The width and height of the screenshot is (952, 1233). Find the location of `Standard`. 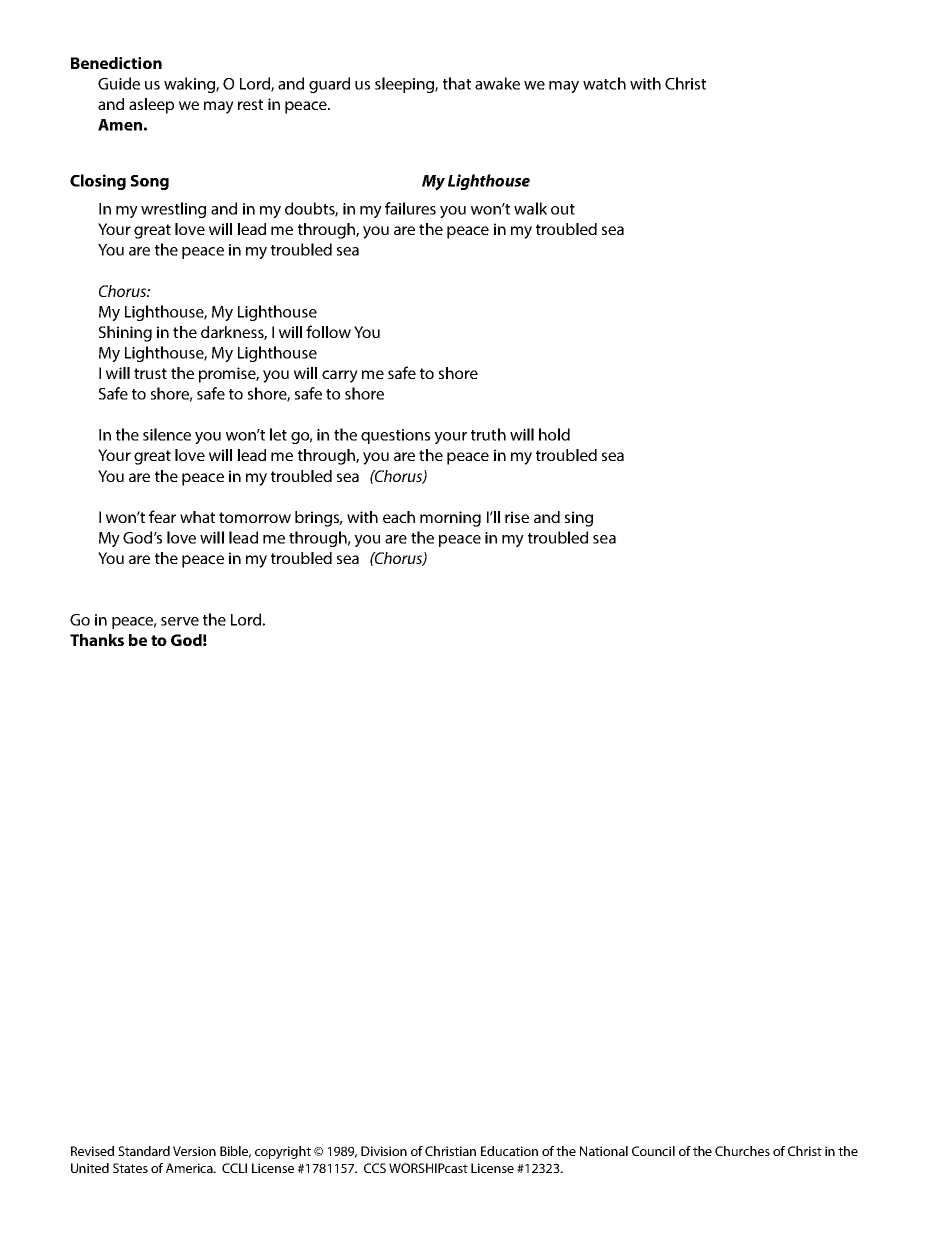

Standard is located at coordinates (144, 1151).
